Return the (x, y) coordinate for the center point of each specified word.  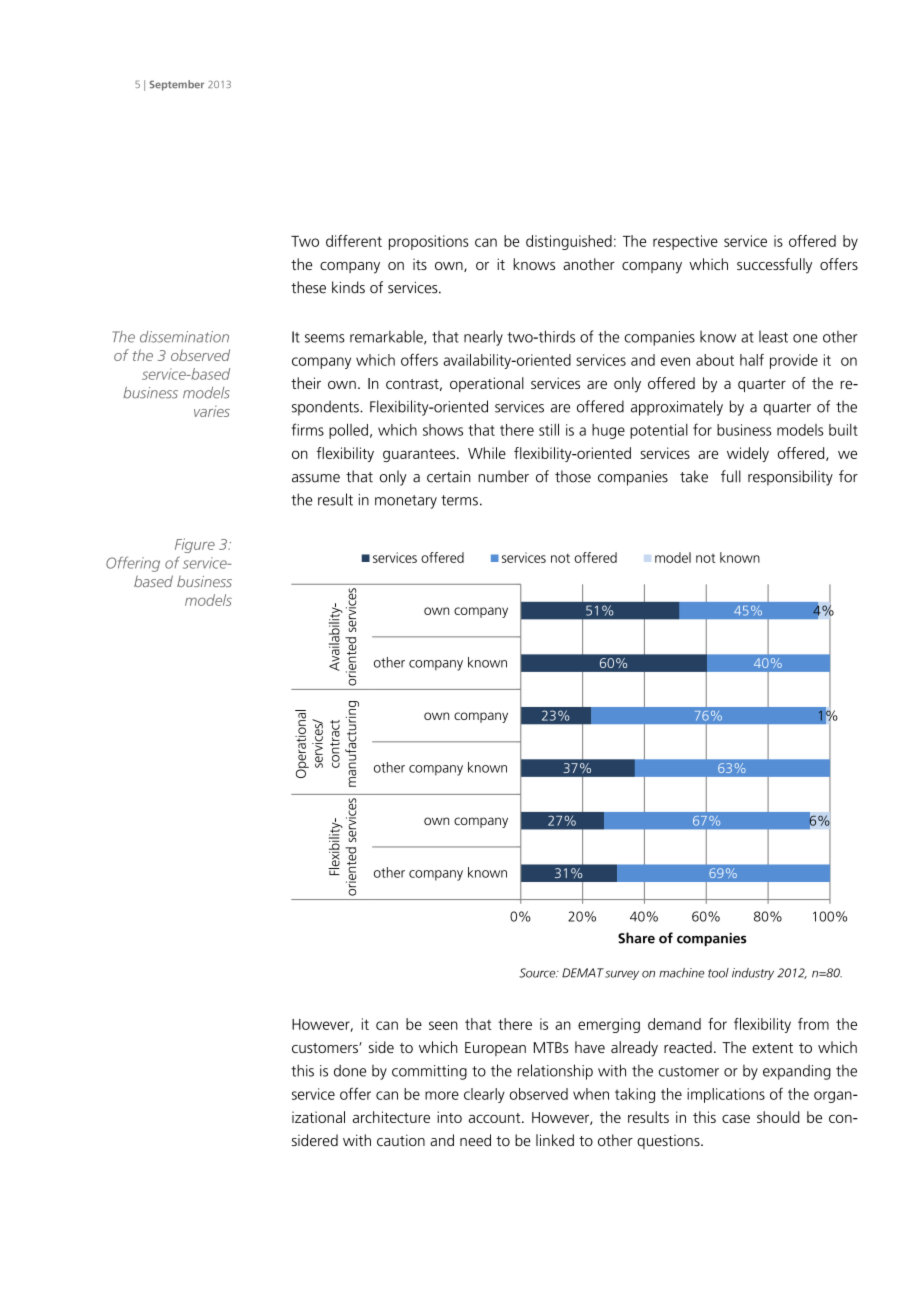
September (176, 85)
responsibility (790, 478)
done (350, 1070)
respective (685, 242)
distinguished (569, 242)
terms (459, 500)
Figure (195, 545)
